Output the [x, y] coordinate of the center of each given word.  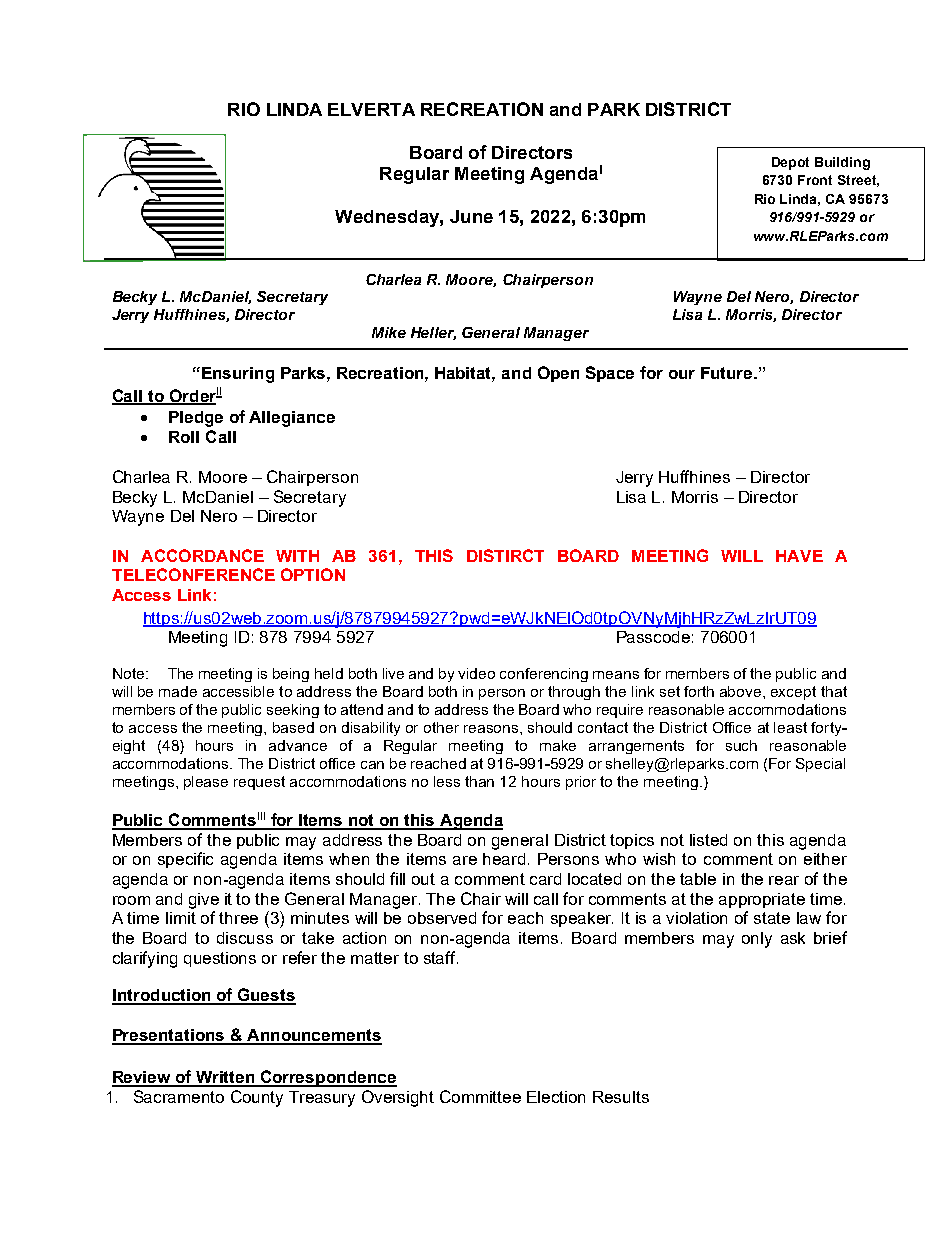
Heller [433, 333]
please [206, 783]
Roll [184, 437]
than [479, 781]
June [471, 216]
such [741, 745]
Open [558, 374]
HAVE [799, 556]
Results [621, 1097]
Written [225, 1078]
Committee [480, 1096]
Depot [790, 163]
